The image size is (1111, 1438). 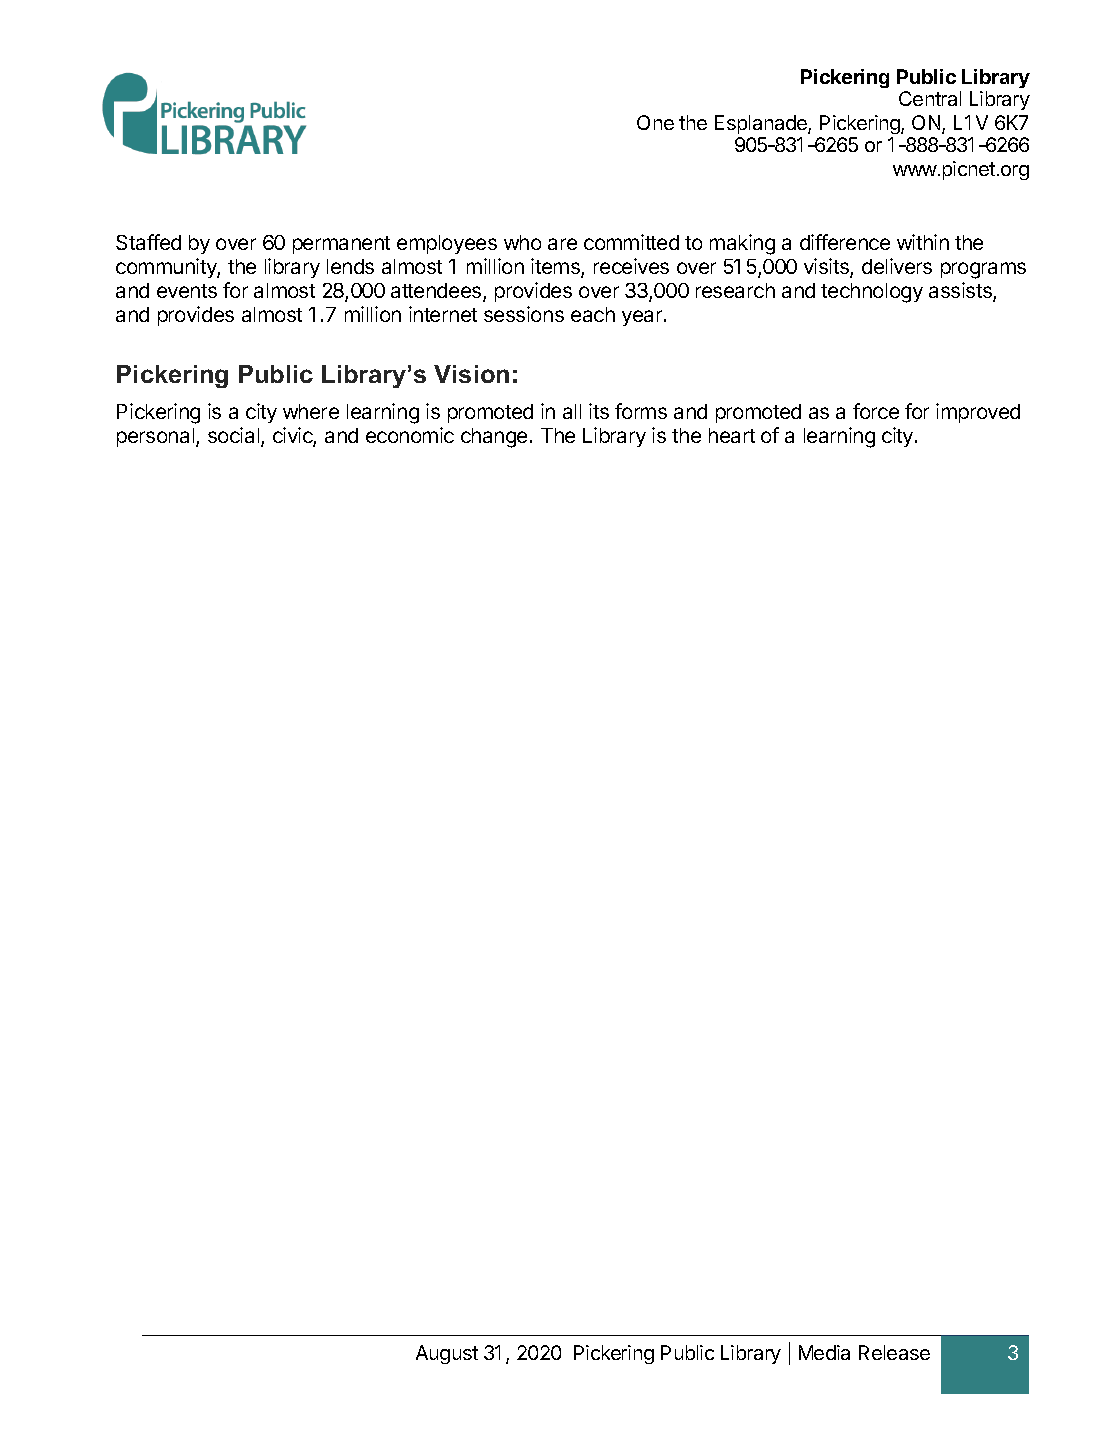 What do you see at coordinates (655, 122) in the image?
I see `One` at bounding box center [655, 122].
